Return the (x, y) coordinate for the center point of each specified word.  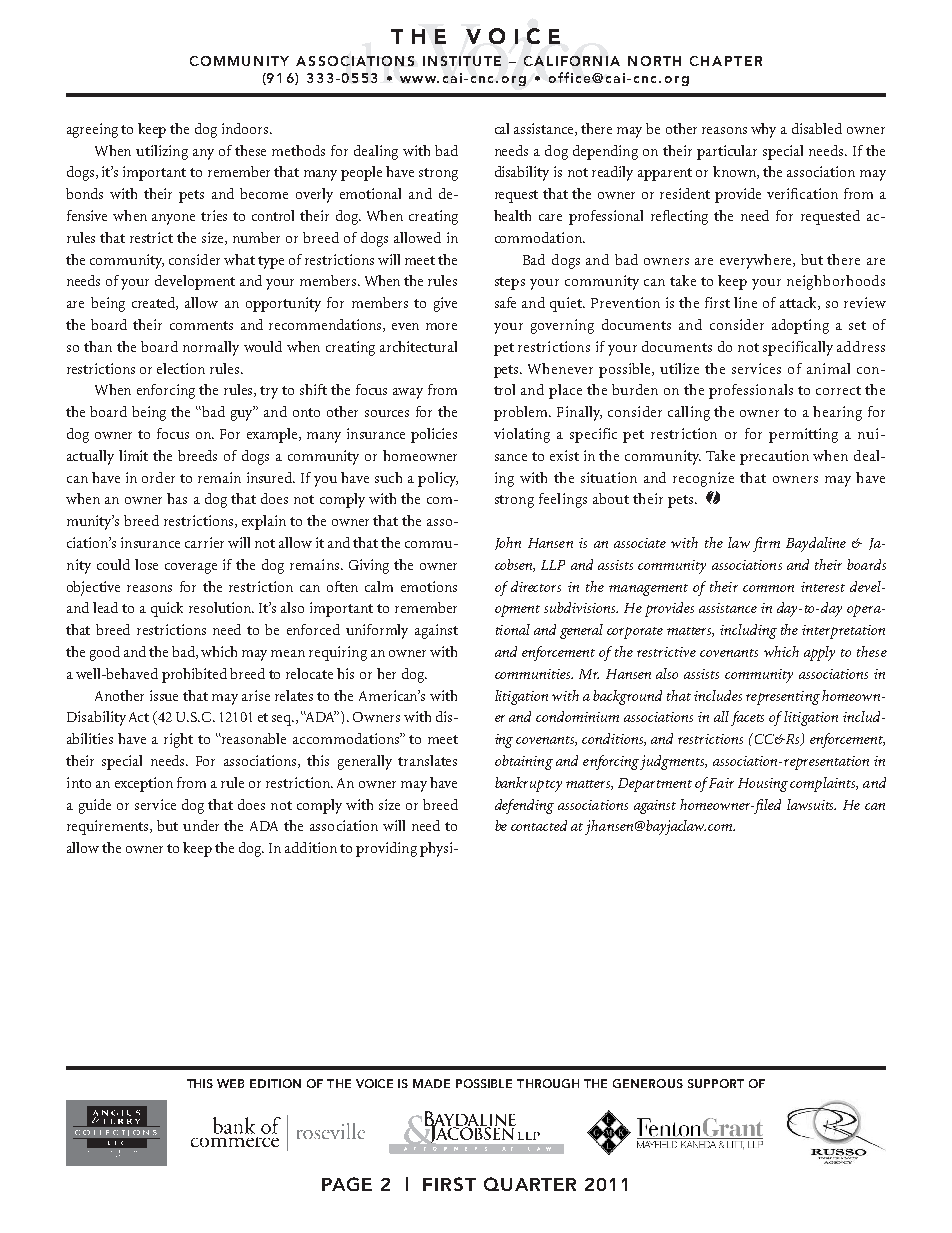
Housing (763, 785)
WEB (230, 1083)
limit (133, 455)
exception (144, 784)
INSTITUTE (462, 61)
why (763, 130)
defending (524, 806)
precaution (774, 457)
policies (434, 435)
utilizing (162, 152)
